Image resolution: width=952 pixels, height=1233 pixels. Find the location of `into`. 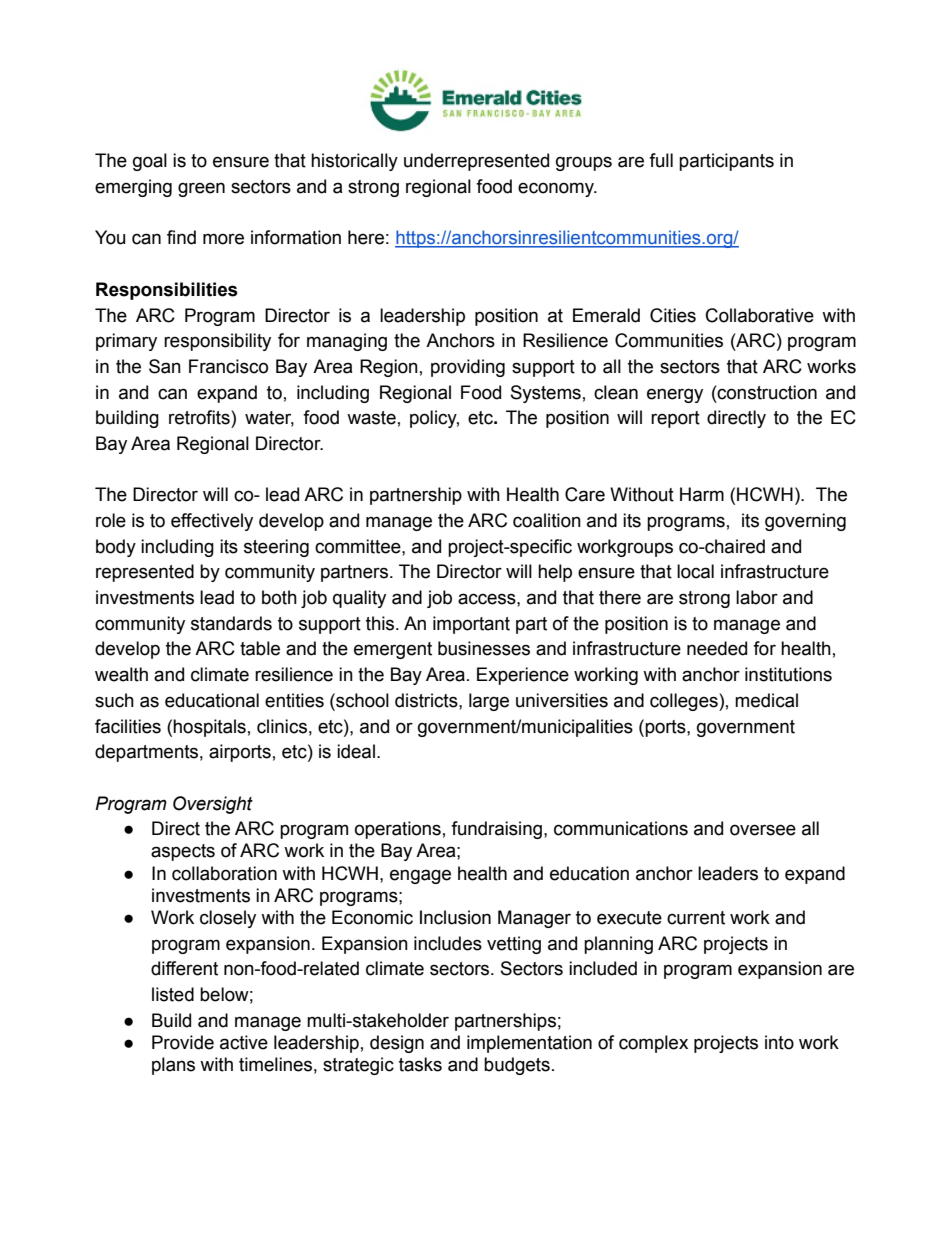

into is located at coordinates (779, 1042).
